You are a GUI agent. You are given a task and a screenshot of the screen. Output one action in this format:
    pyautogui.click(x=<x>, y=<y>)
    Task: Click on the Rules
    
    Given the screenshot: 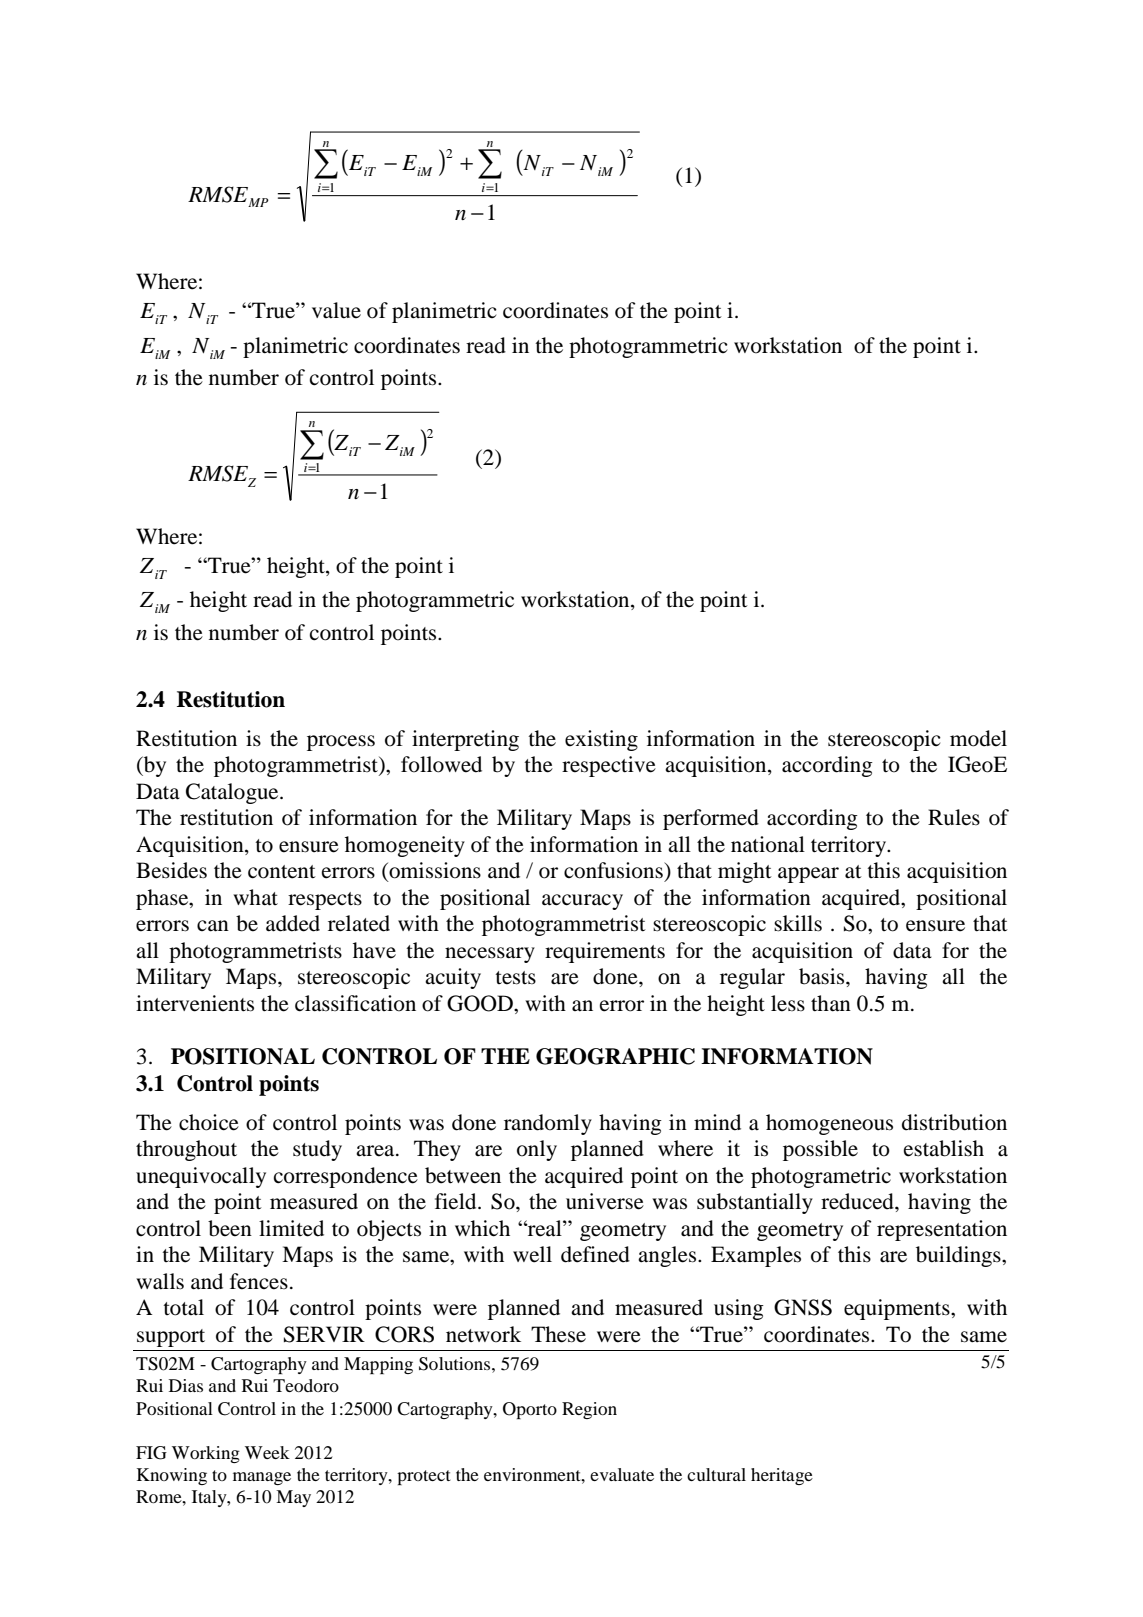 What is the action you would take?
    pyautogui.click(x=954, y=817)
